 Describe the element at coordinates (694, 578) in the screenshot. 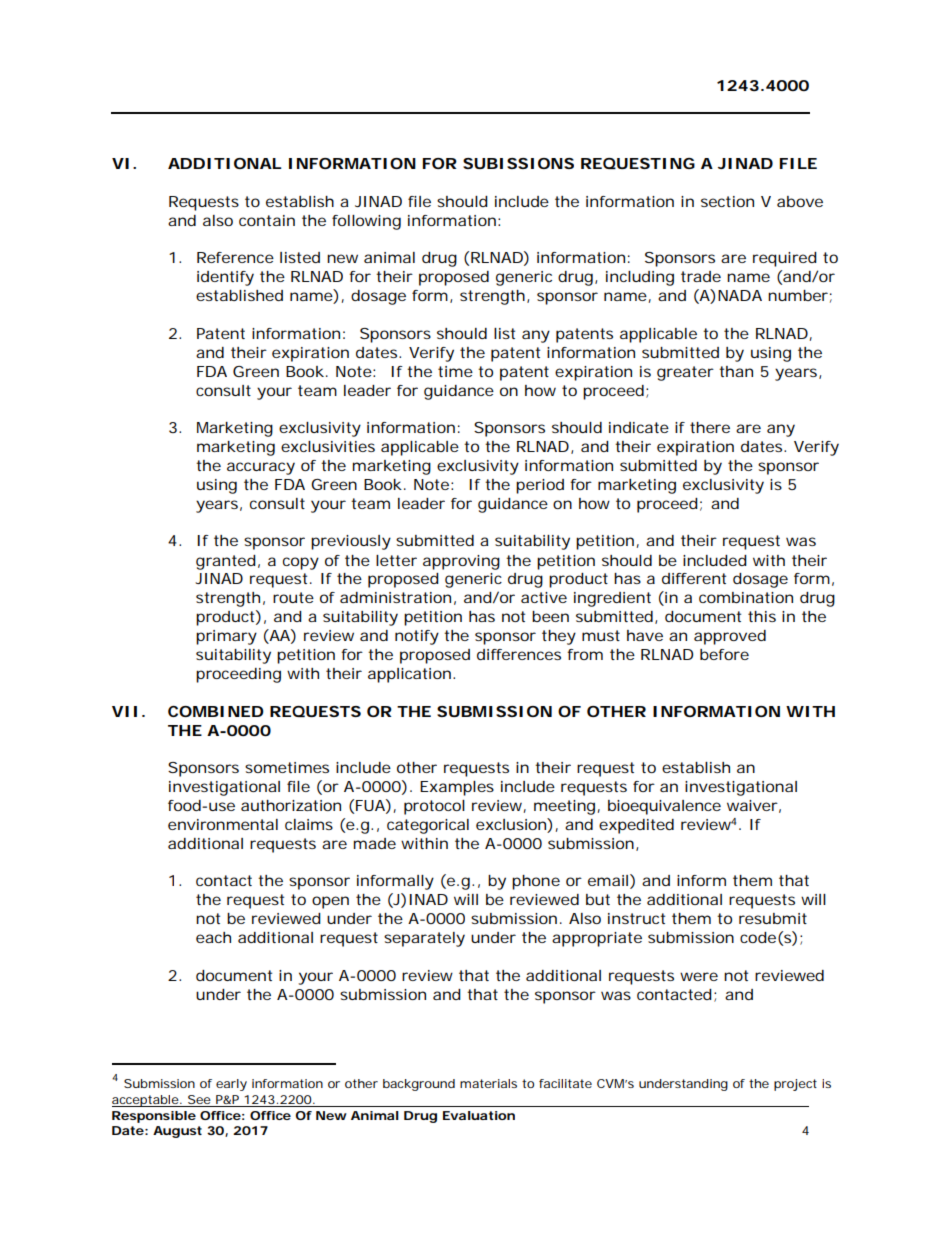

I see `different` at that location.
